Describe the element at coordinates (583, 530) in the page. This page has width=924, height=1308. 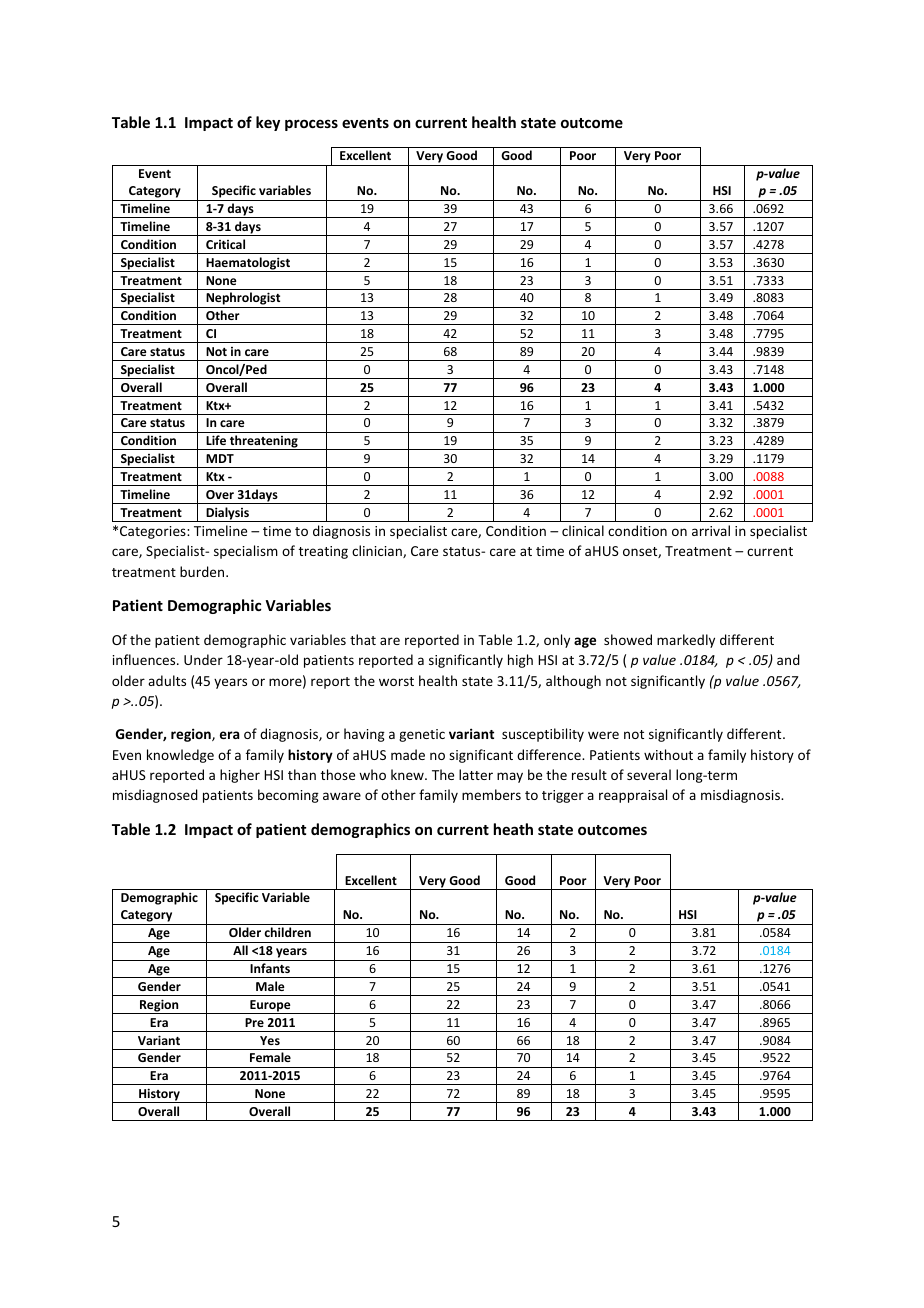
I see `clinical` at that location.
